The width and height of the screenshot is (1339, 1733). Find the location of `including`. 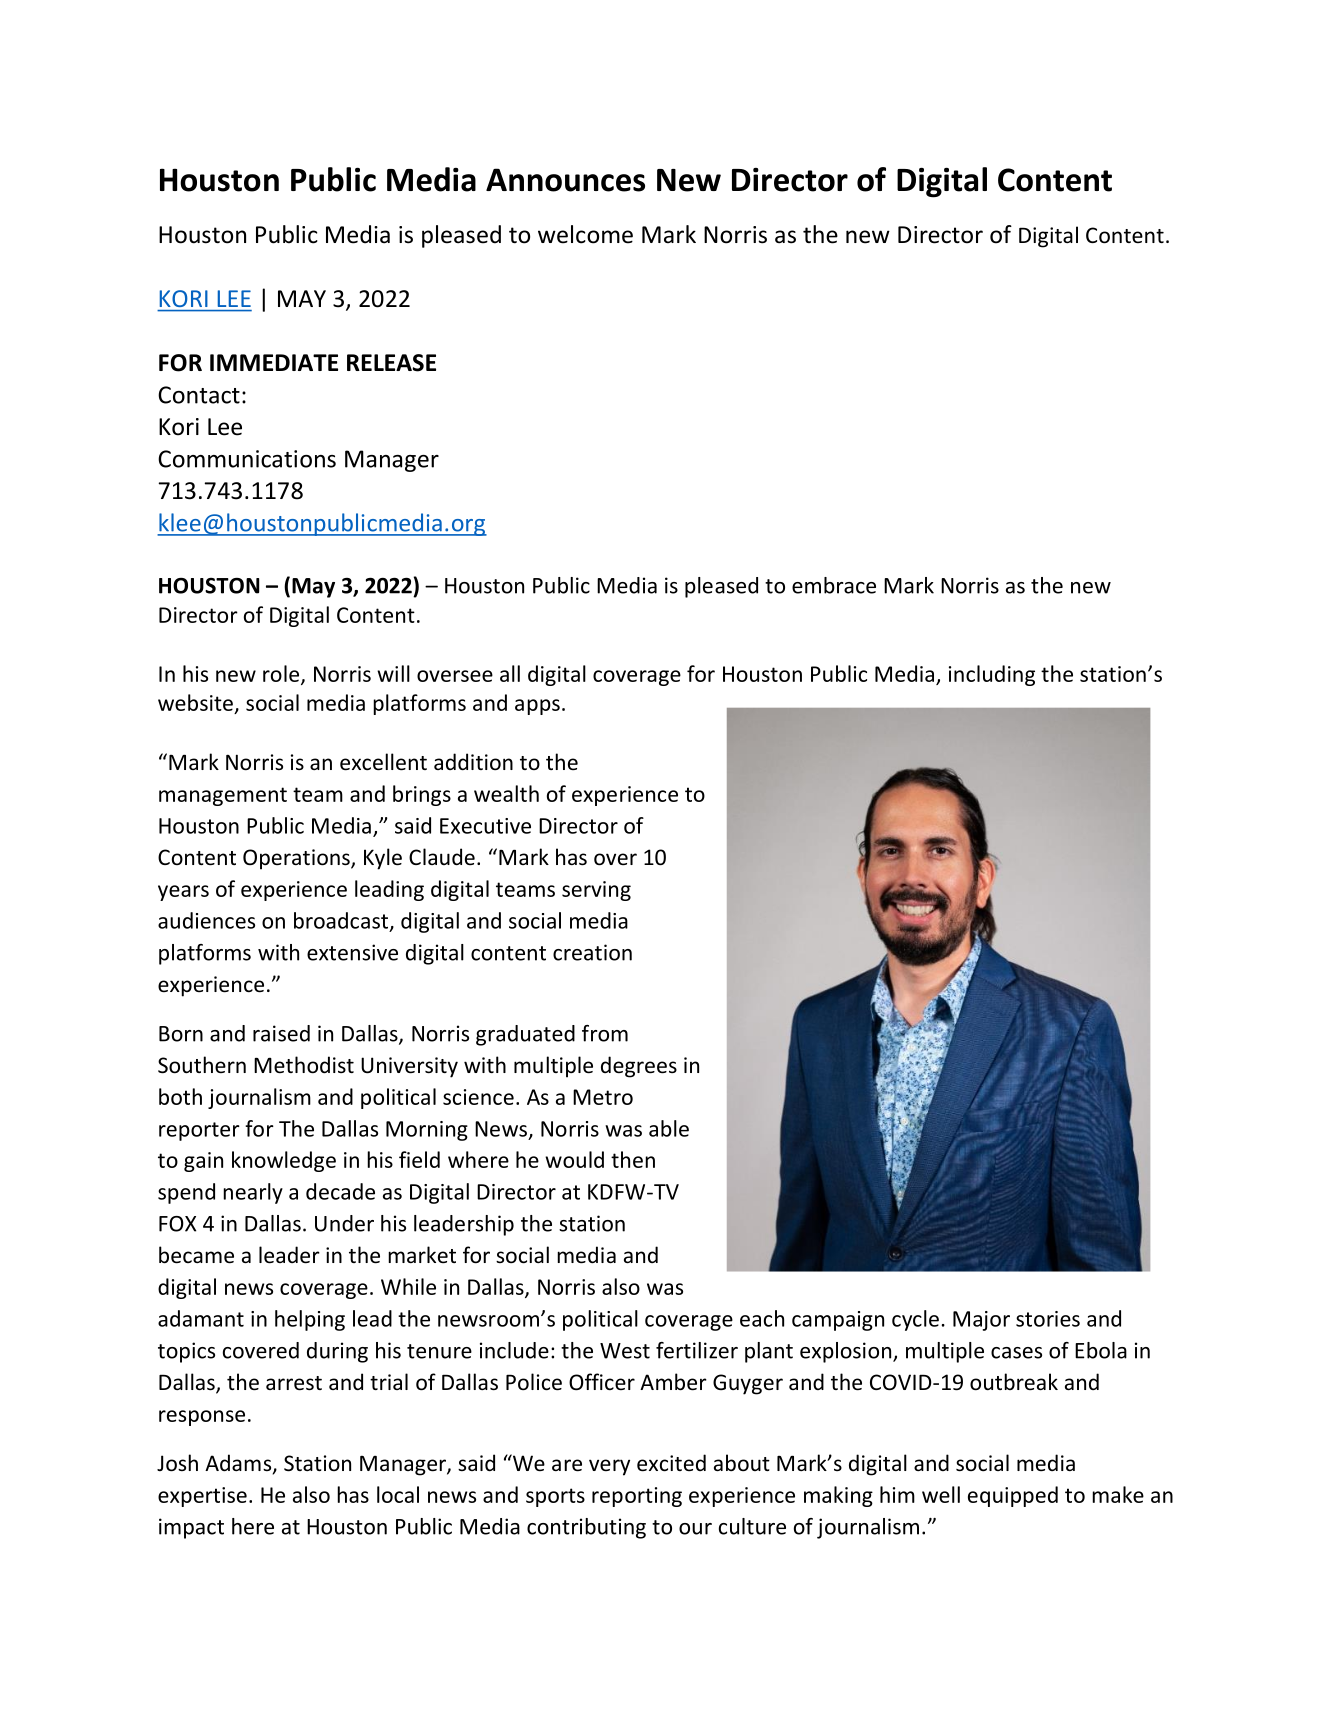

including is located at coordinates (992, 675).
